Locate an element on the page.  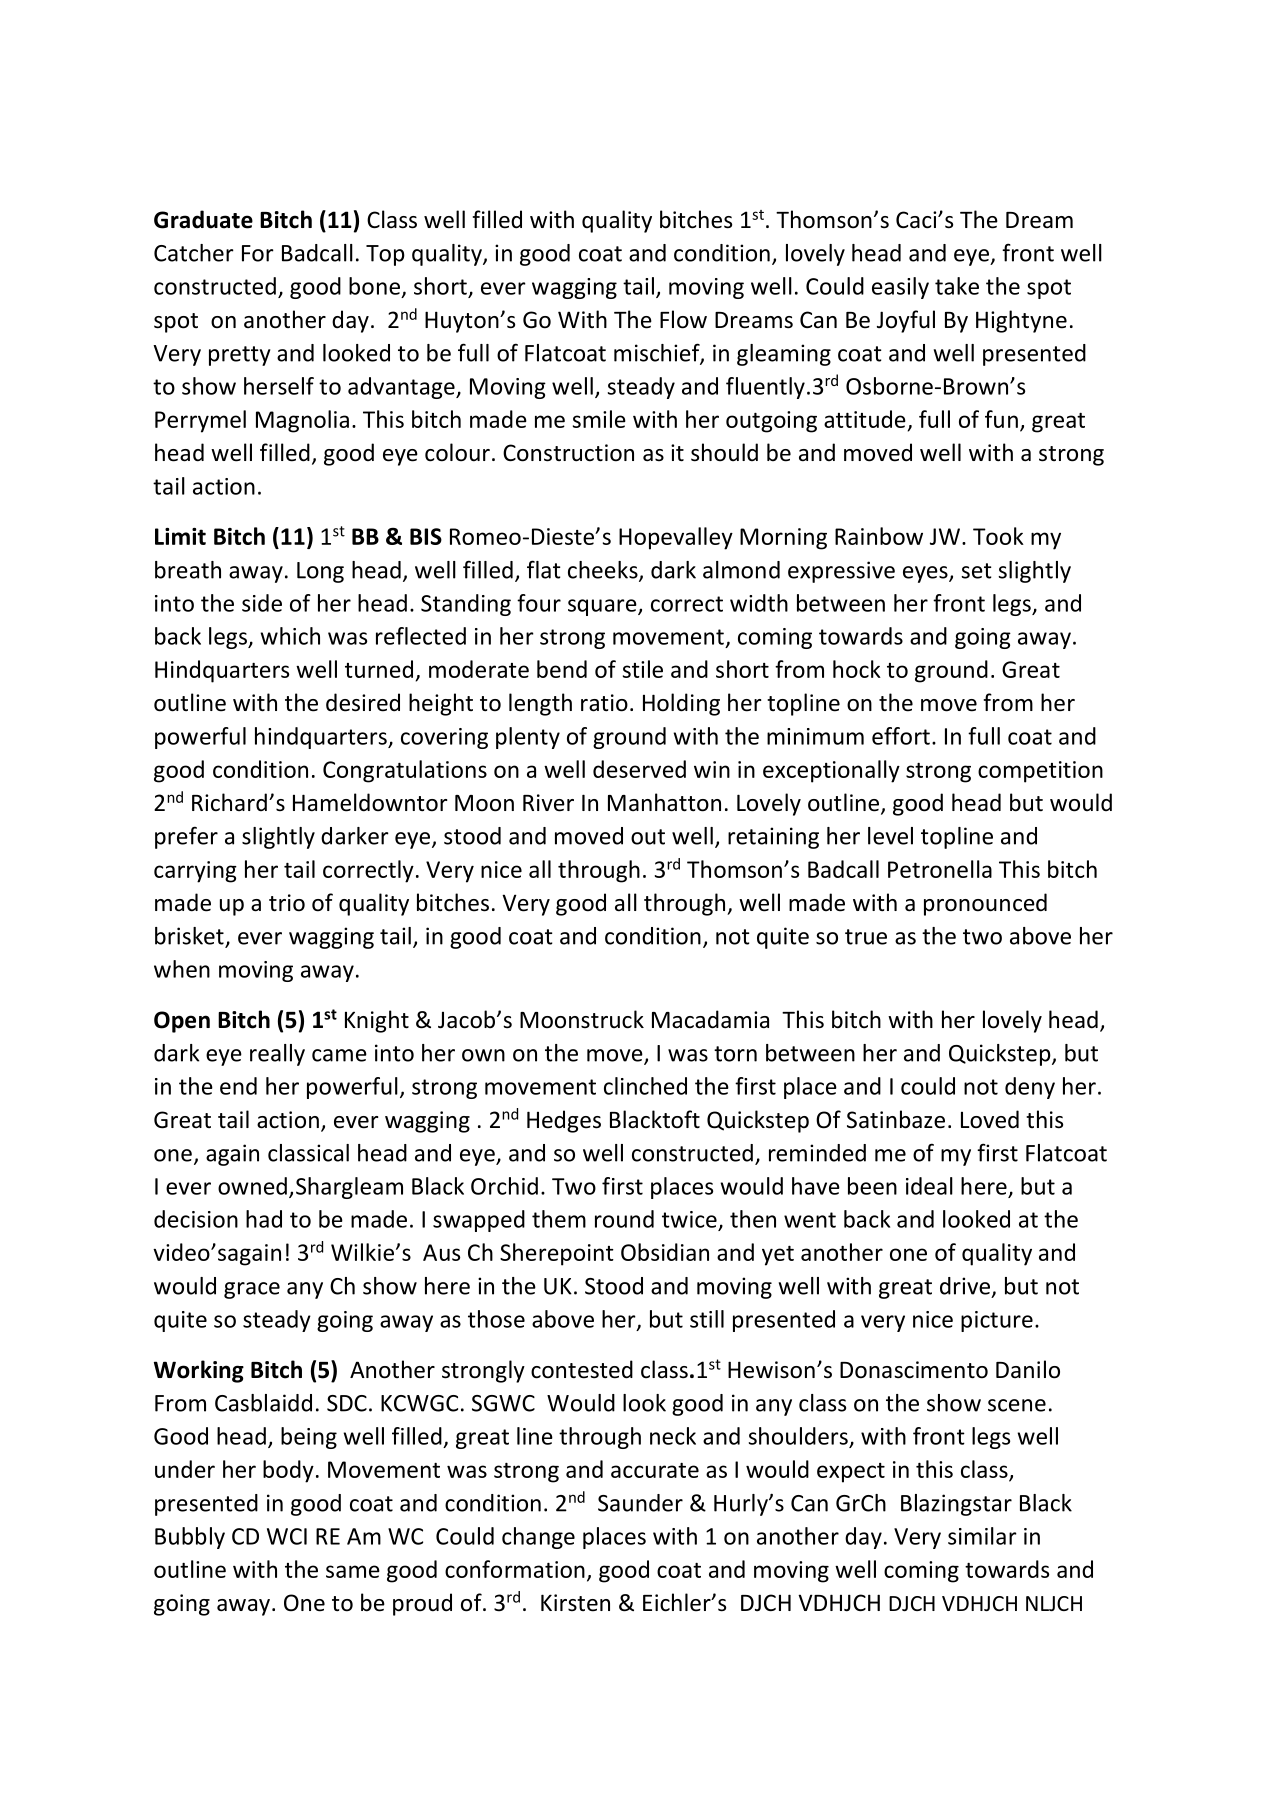
Kirsten is located at coordinates (575, 1603).
